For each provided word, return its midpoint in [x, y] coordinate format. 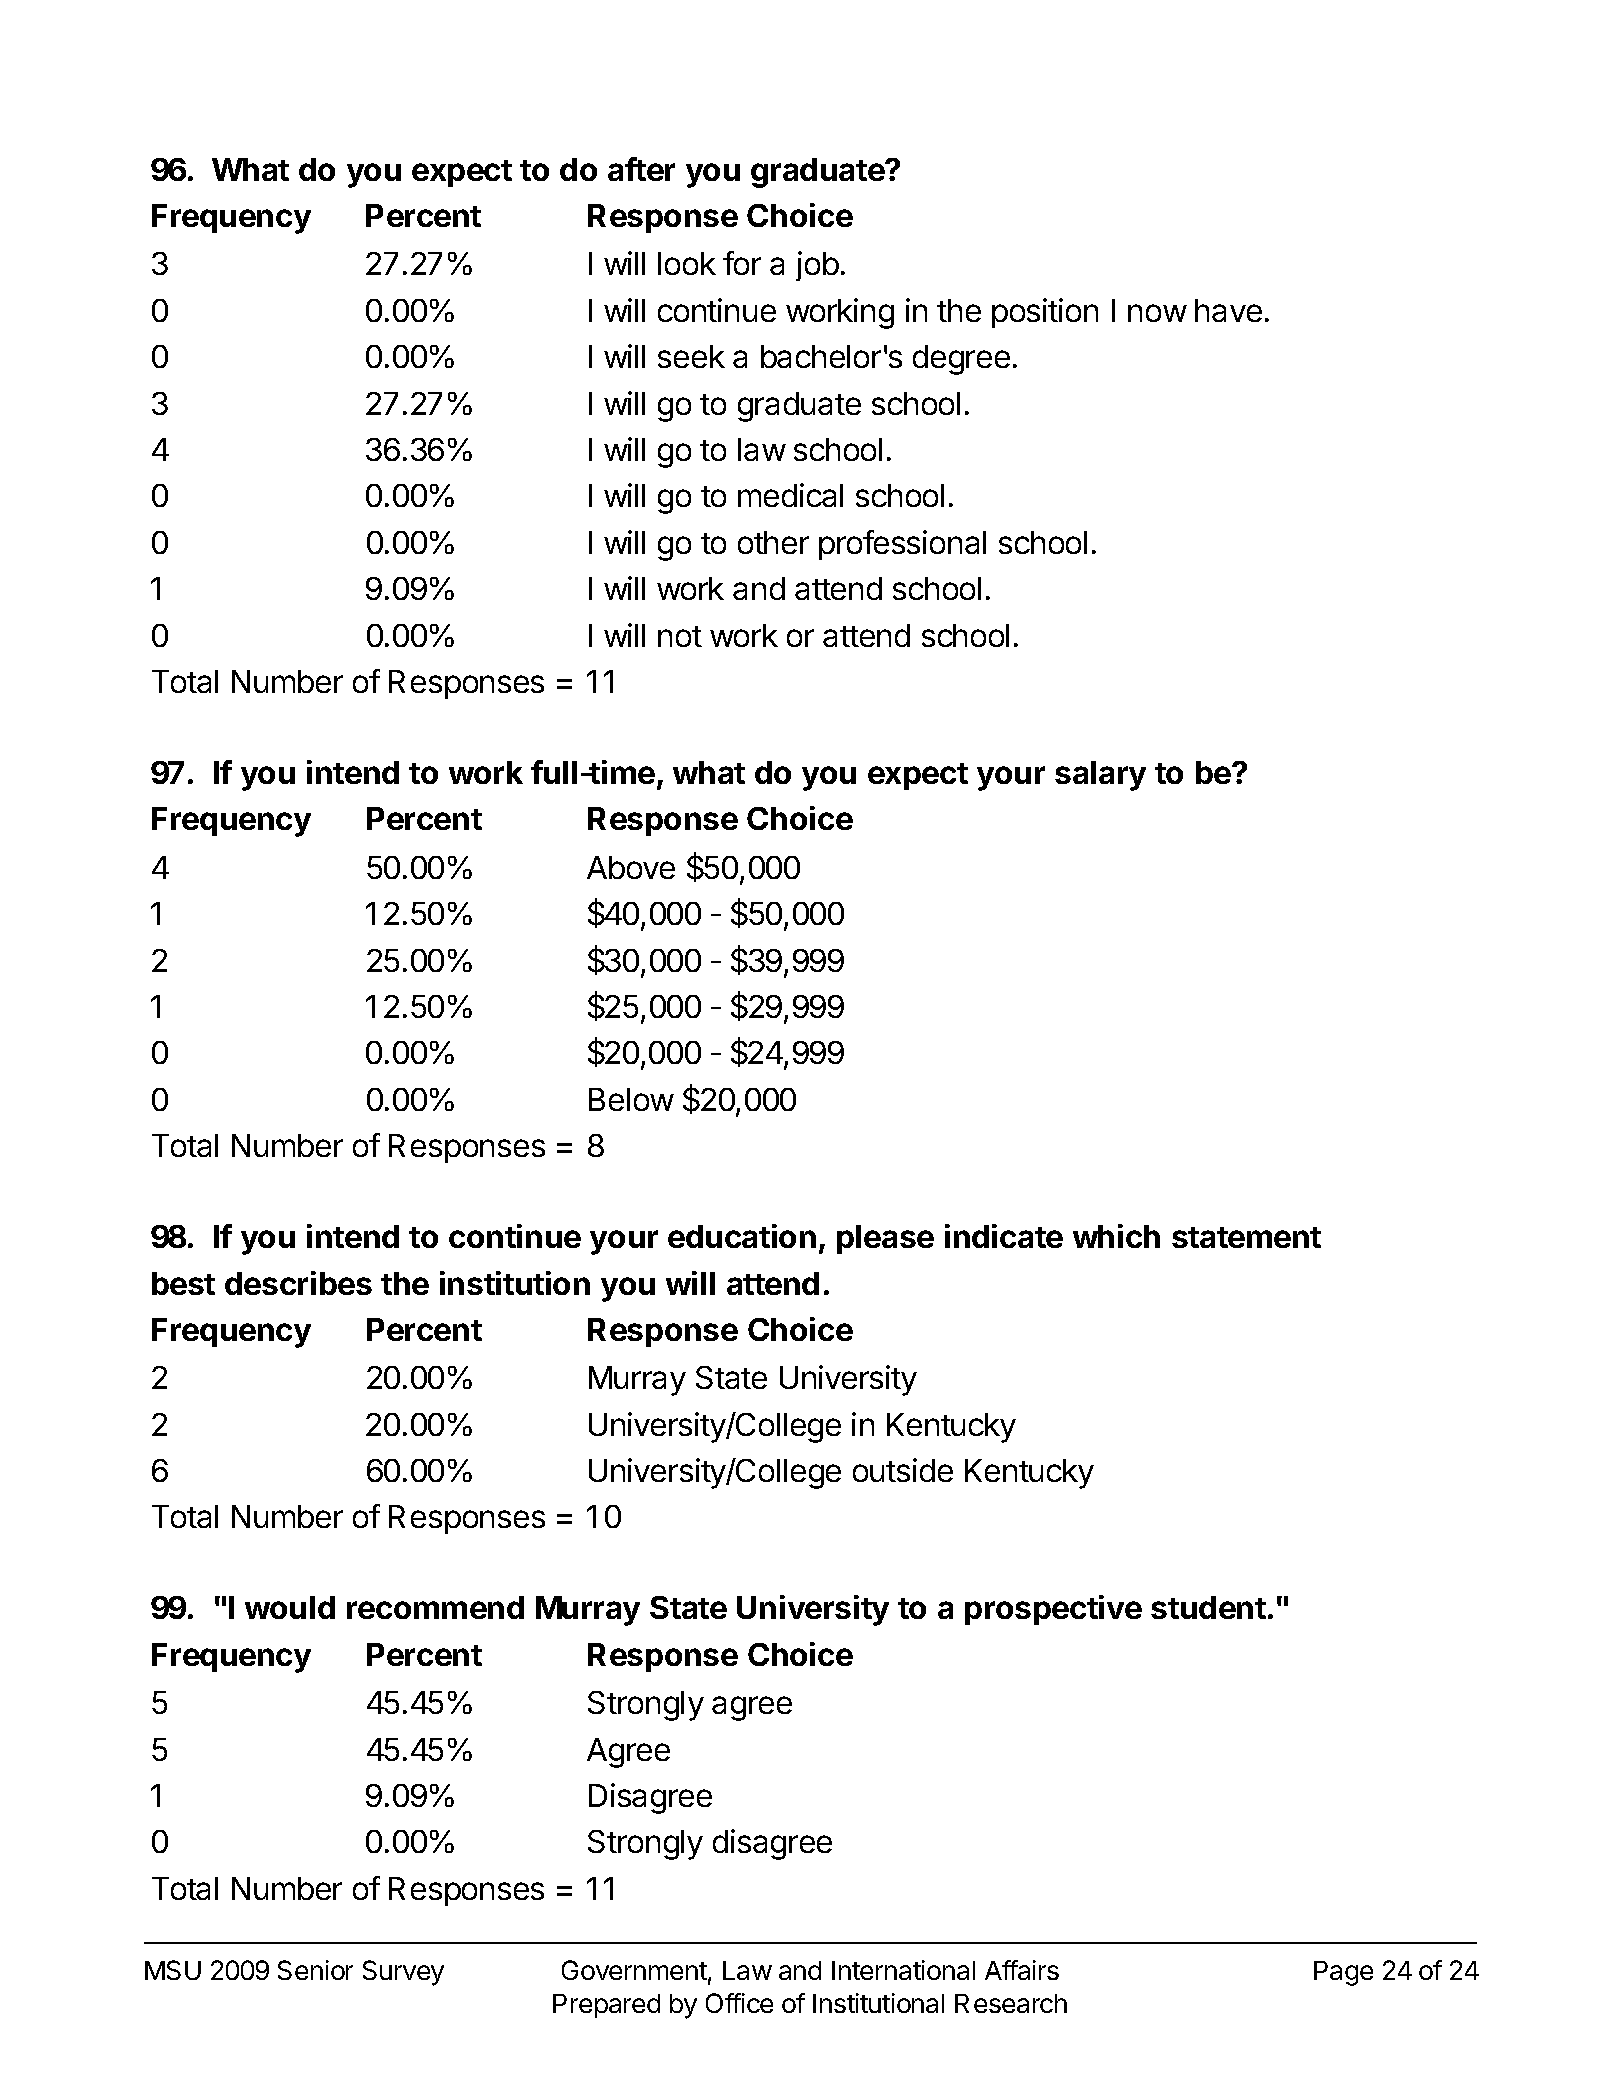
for [742, 263]
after [641, 169]
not [680, 636]
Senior [315, 1970]
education [742, 1236]
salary [1100, 776]
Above [631, 867]
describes [298, 1283]
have [1228, 310]
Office [739, 2003]
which [1116, 1236]
